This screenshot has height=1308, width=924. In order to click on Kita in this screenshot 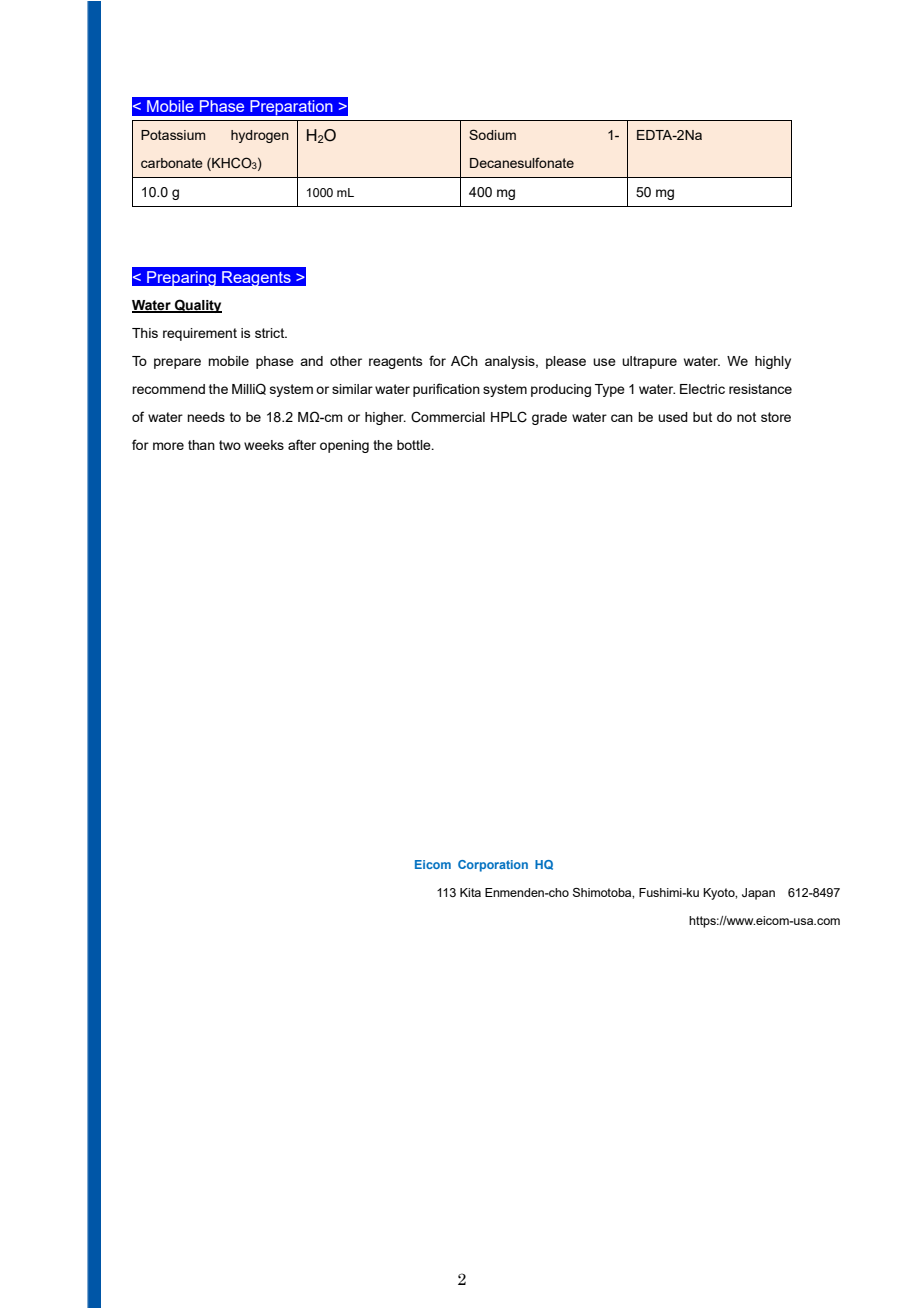, I will do `click(470, 892)`.
